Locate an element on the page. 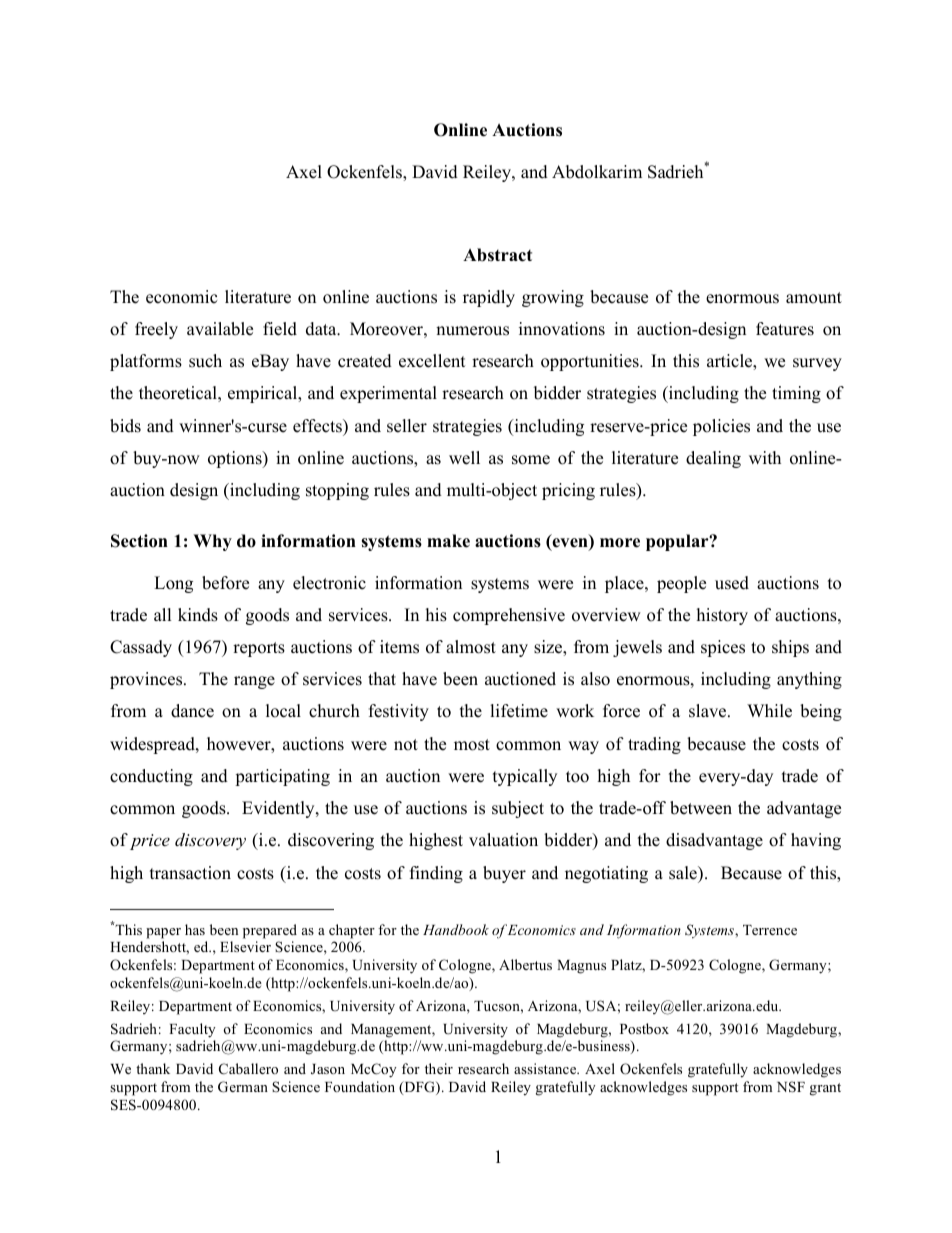 The width and height of the document is (952, 1233). amount is located at coordinates (814, 298).
